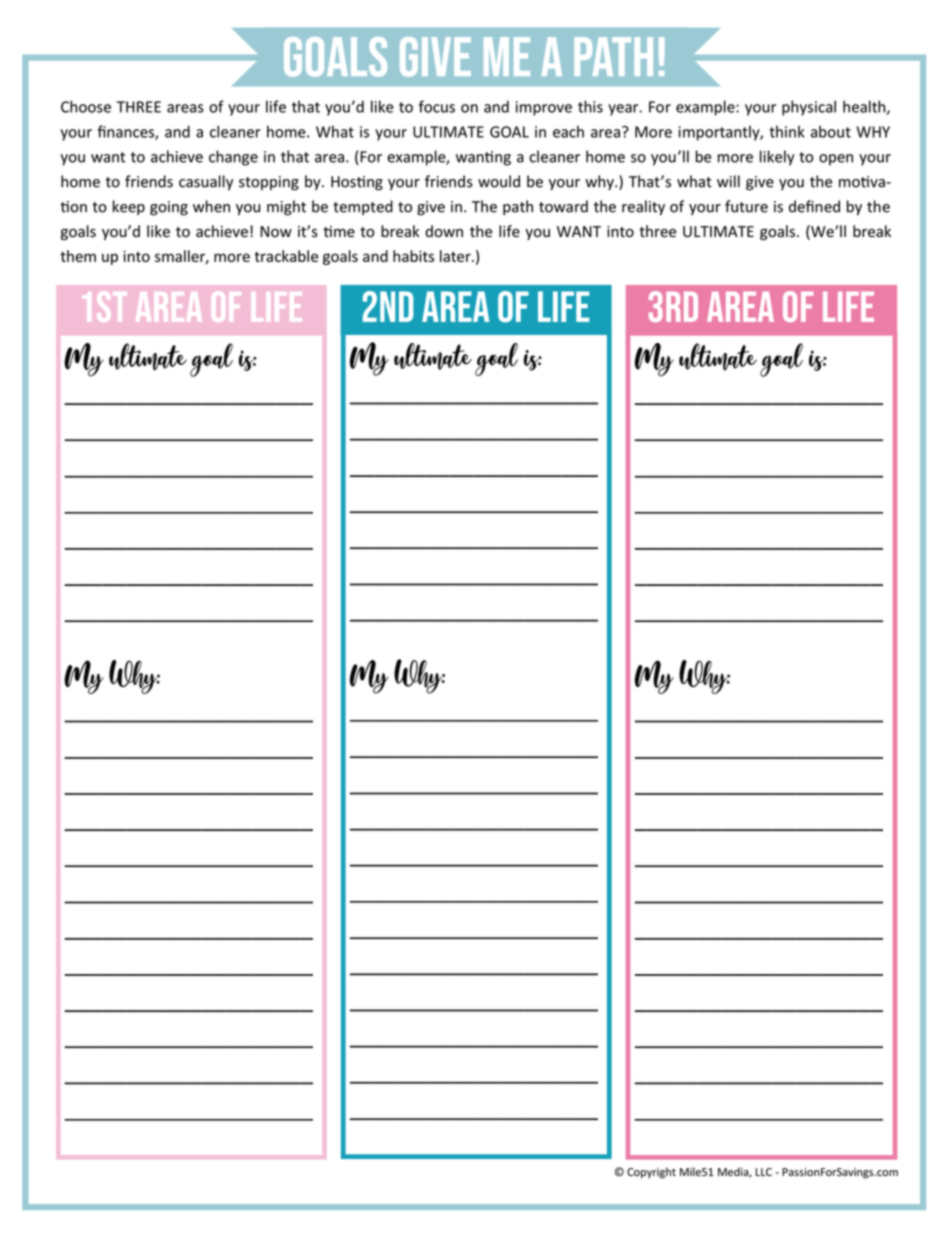  Describe the element at coordinates (456, 256) in the screenshot. I see `later` at that location.
